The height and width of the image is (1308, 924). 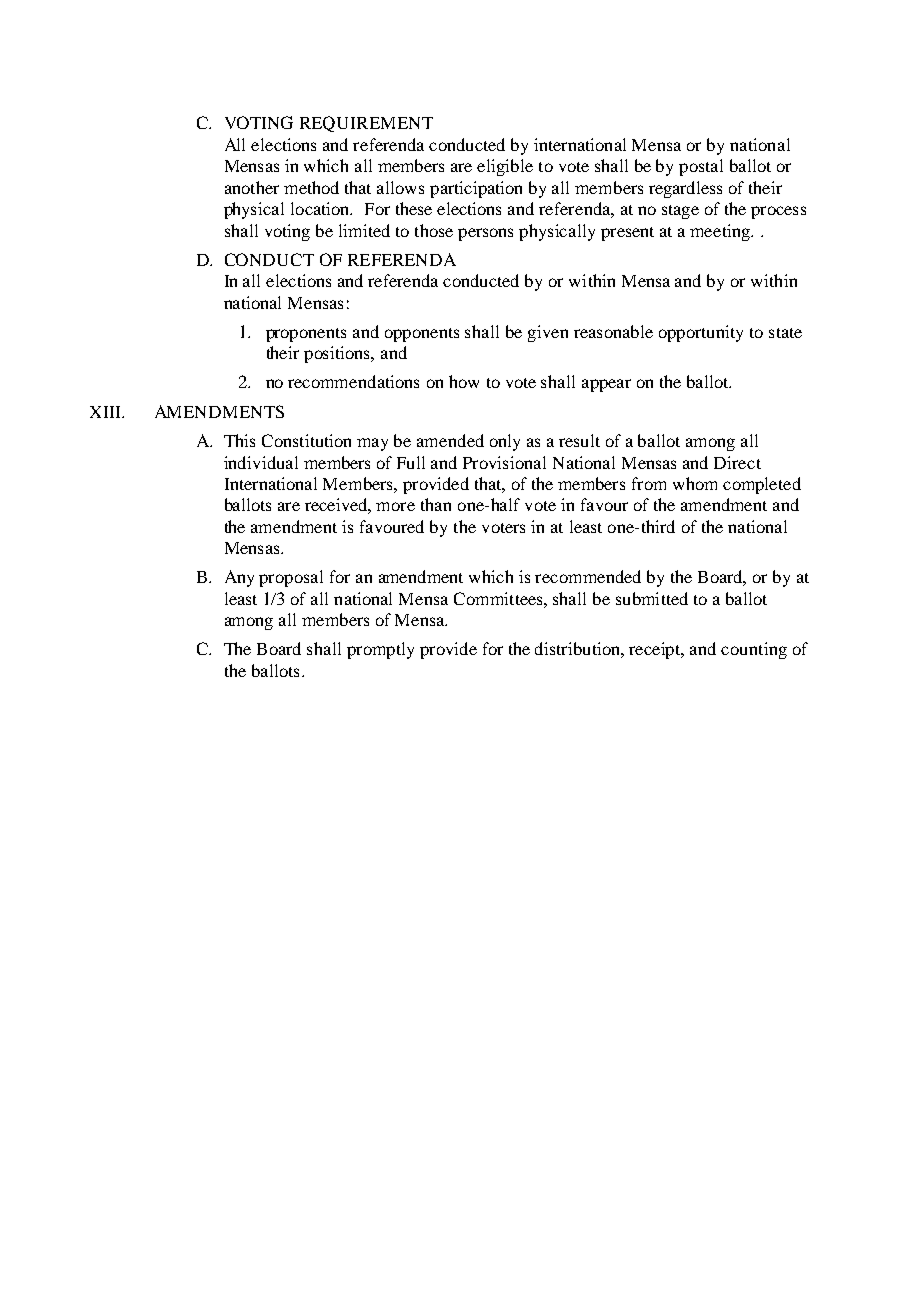 I want to click on REQUIREMENT, so click(x=366, y=124).
